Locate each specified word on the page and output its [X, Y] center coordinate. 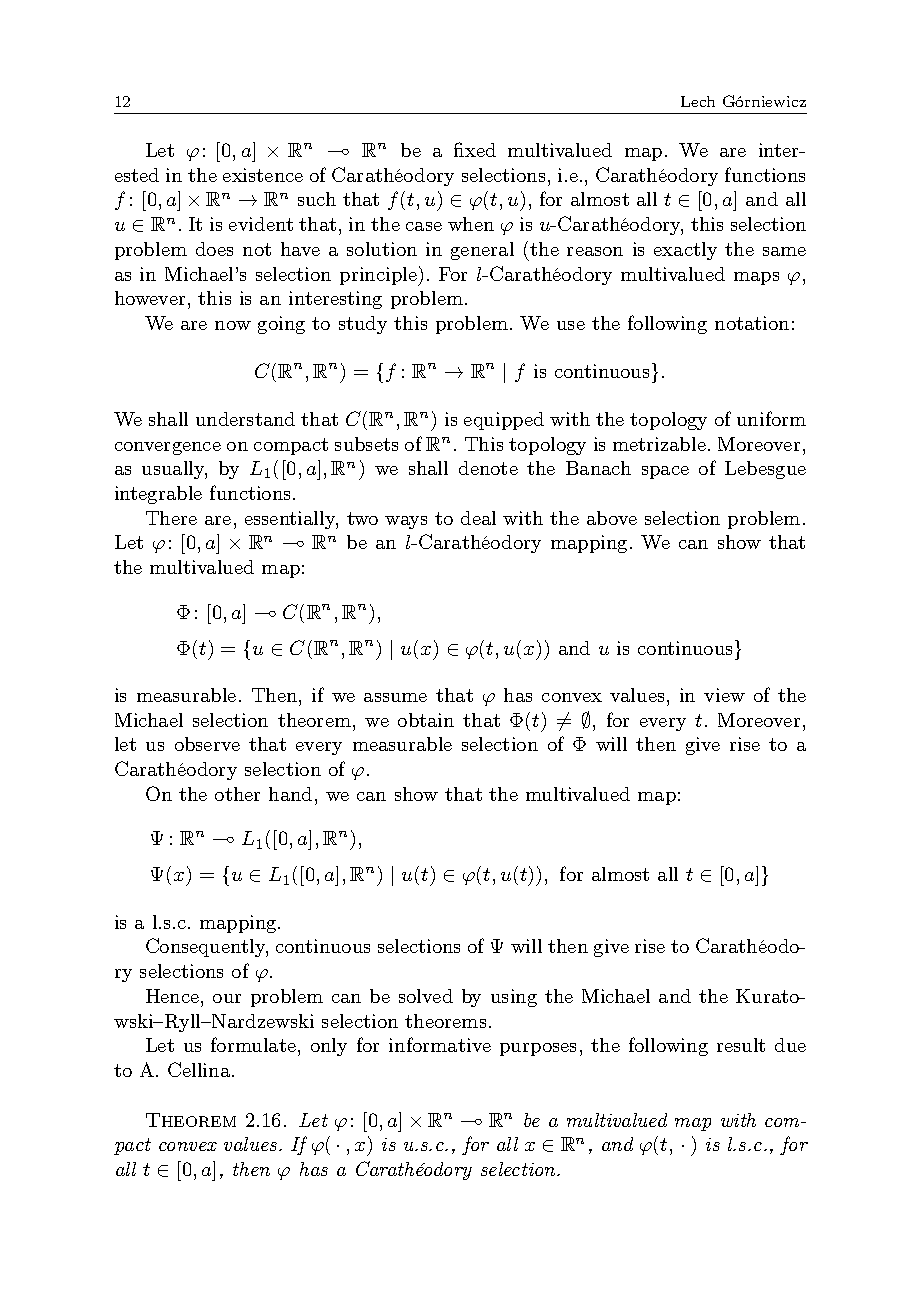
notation [752, 323]
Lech [698, 101]
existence [263, 175]
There [171, 518]
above [612, 518]
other [237, 794]
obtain [426, 720]
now [233, 325]
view [724, 695]
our [227, 998]
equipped [504, 421]
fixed [475, 149]
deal [478, 518]
